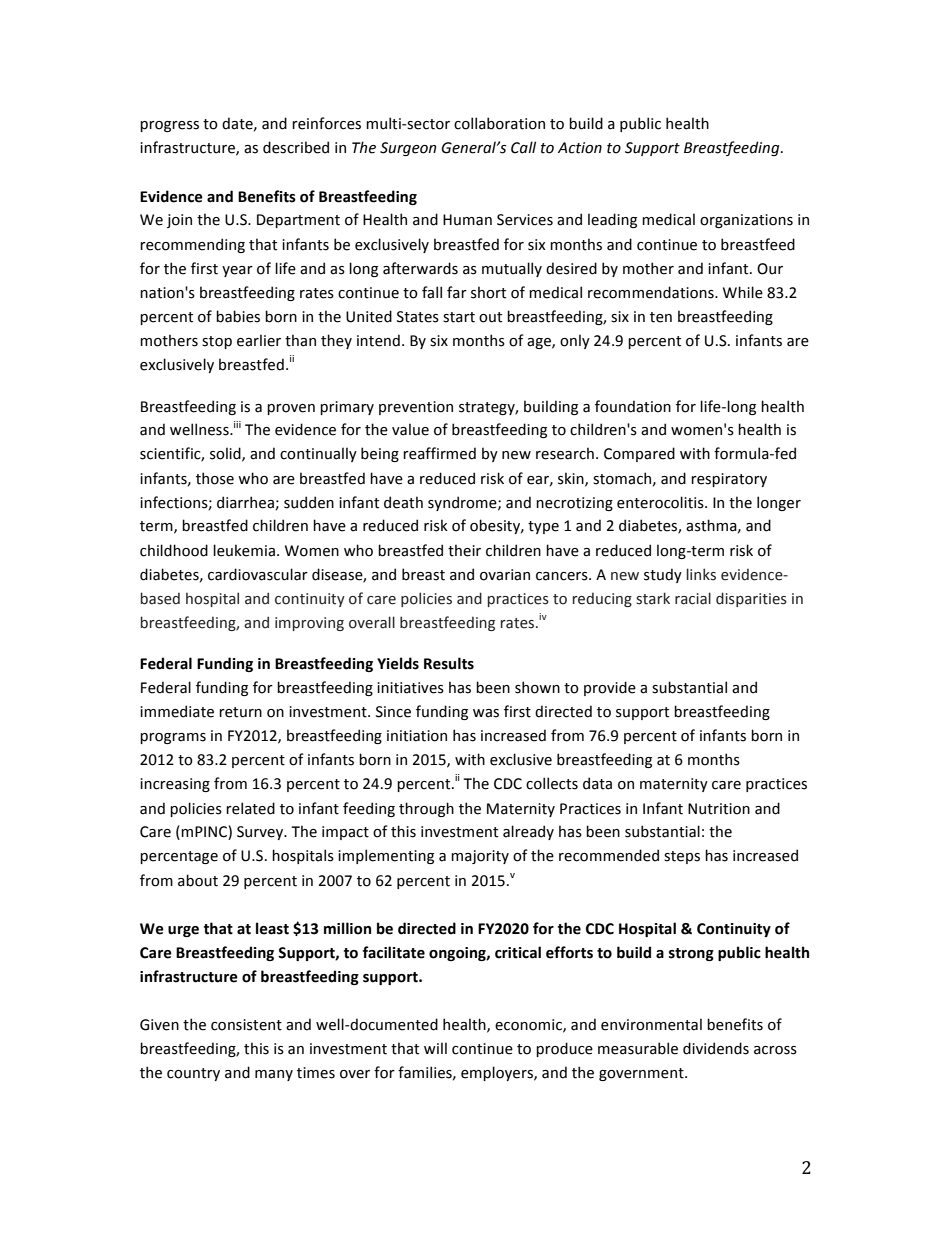 The height and width of the image is (1233, 952). I want to click on racial, so click(693, 598).
